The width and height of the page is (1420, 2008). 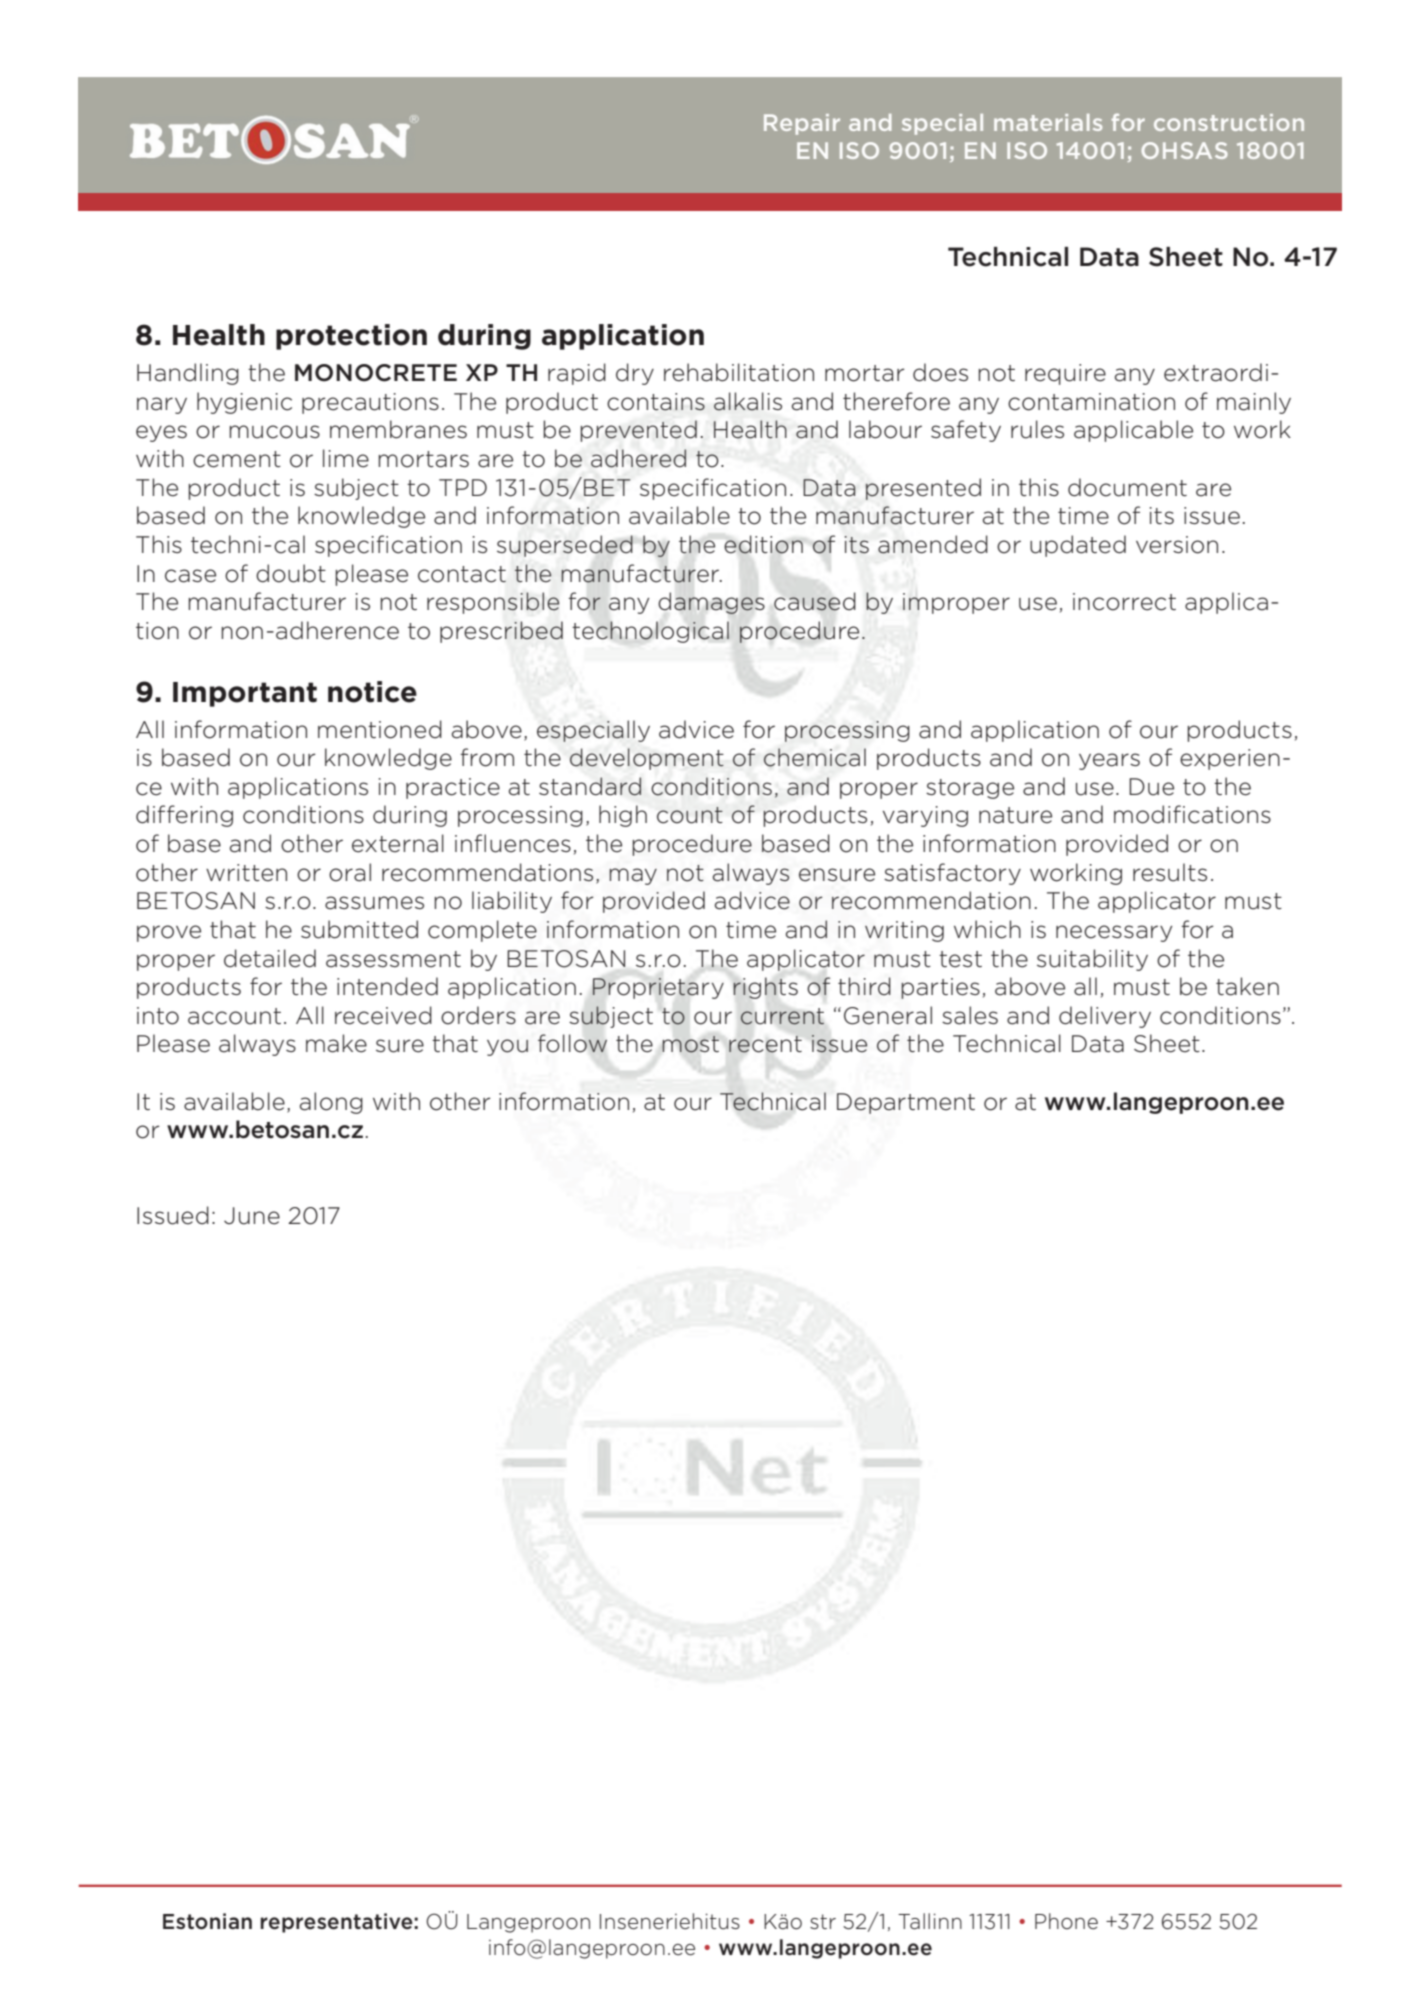 I want to click on along, so click(x=331, y=1103).
